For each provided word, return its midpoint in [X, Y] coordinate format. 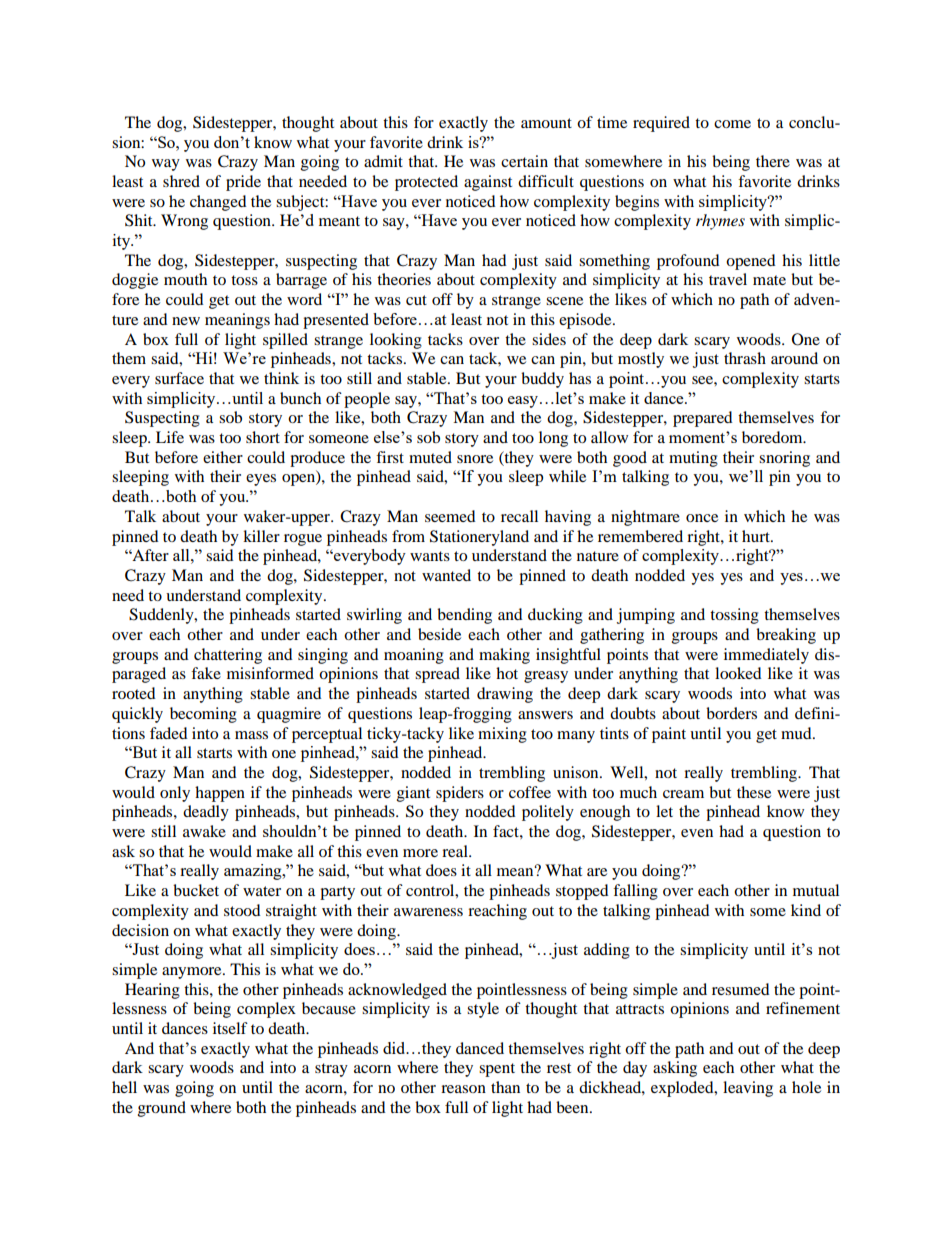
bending [464, 616]
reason [463, 1089]
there [773, 161]
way [166, 165]
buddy [542, 380]
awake [204, 831]
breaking [786, 636]
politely [548, 813]
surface [179, 378]
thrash [745, 358]
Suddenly [162, 616]
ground [162, 1109]
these [754, 792]
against [488, 183]
